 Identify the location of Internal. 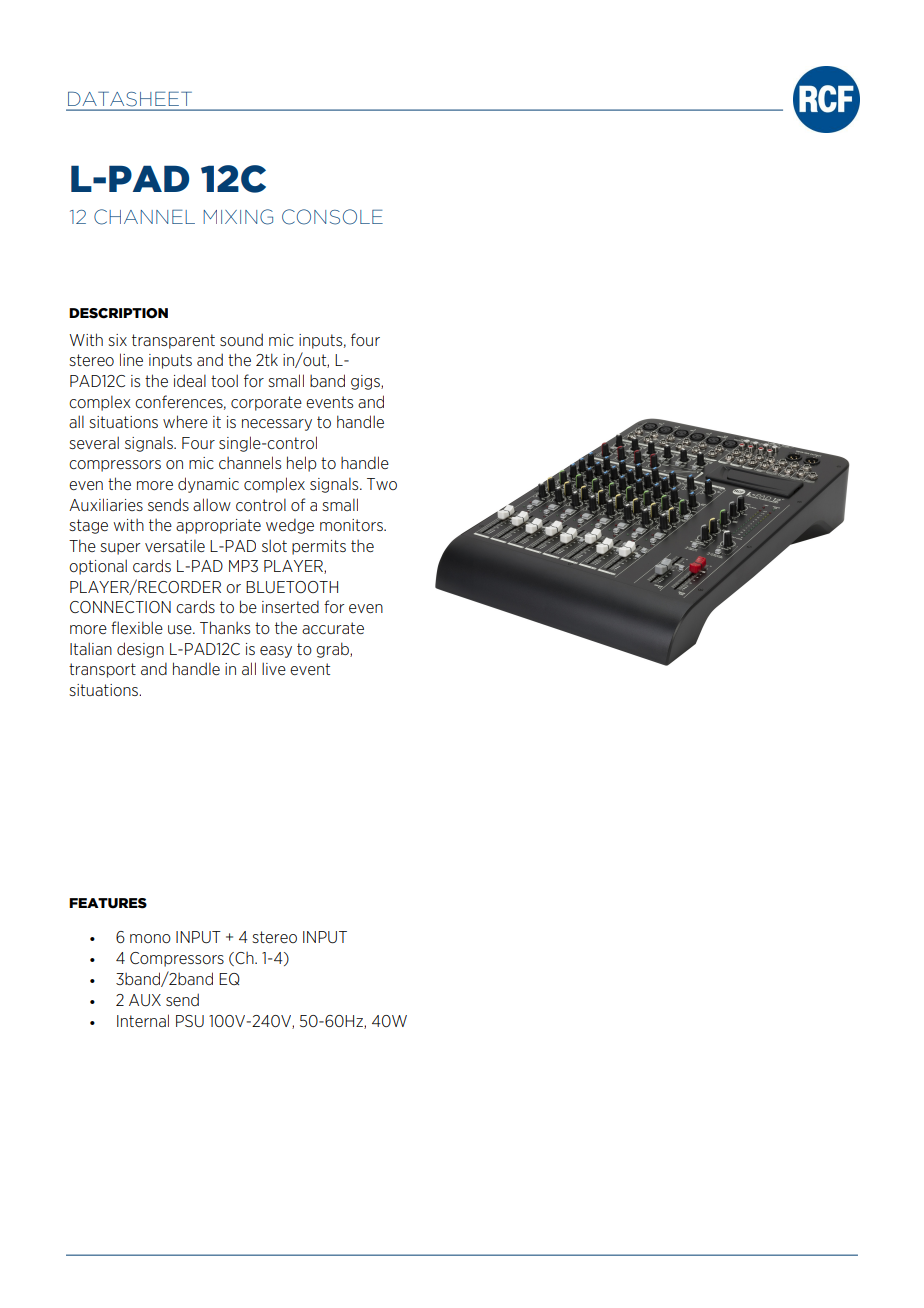
(143, 1020).
